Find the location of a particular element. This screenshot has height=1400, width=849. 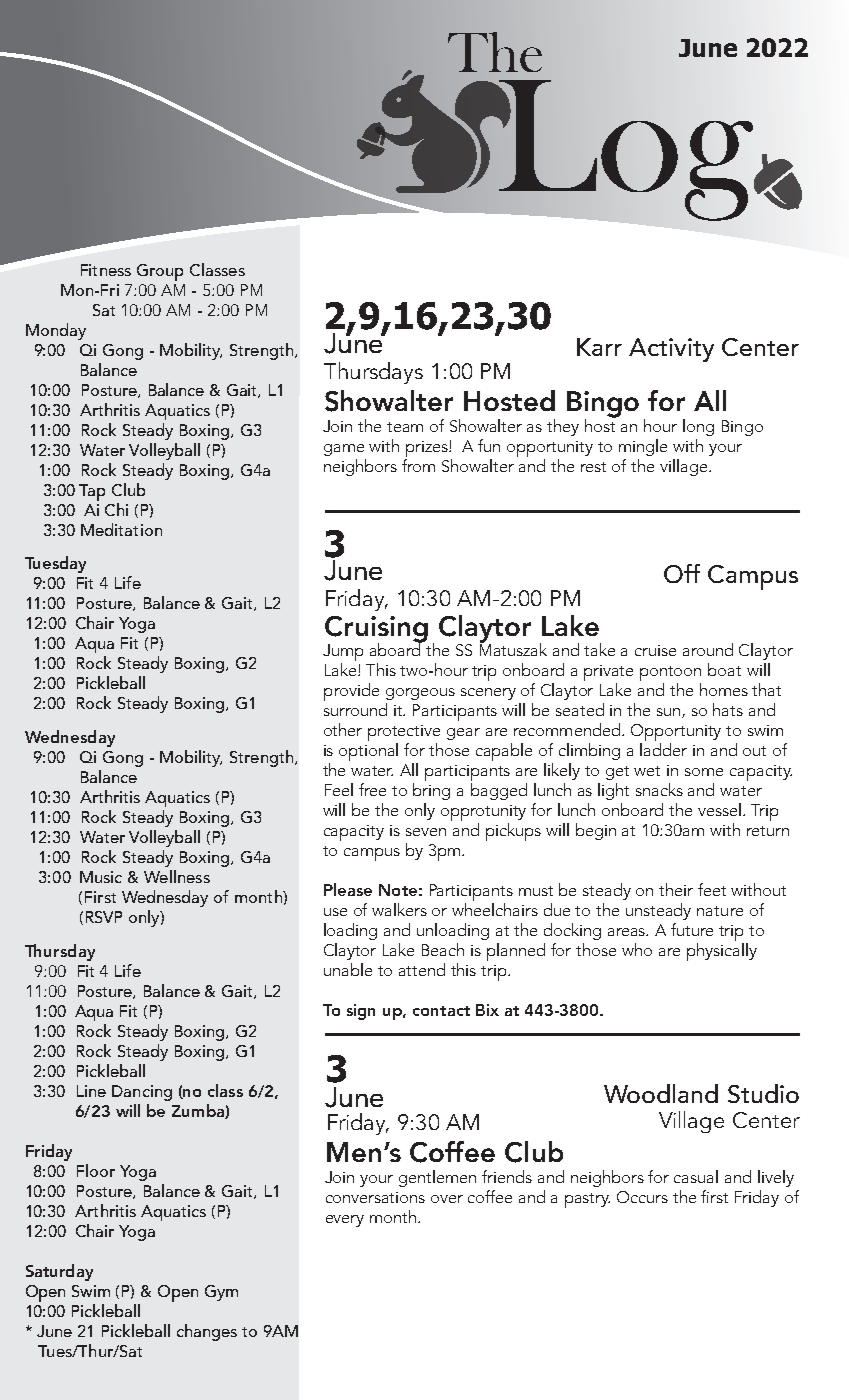

vessel is located at coordinates (721, 809).
